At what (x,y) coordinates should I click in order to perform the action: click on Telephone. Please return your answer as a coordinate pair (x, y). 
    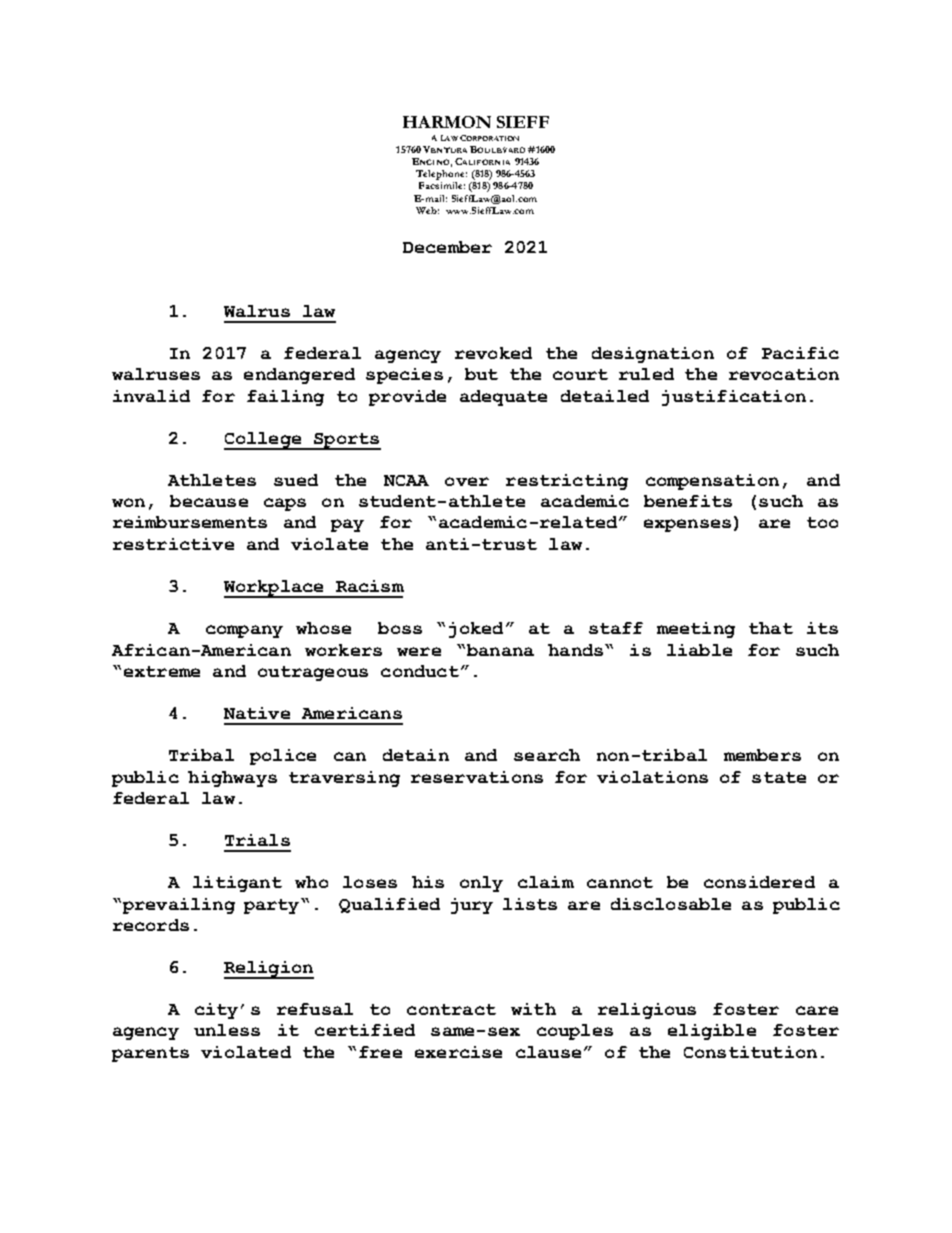
    Looking at the image, I should click on (441, 176).
